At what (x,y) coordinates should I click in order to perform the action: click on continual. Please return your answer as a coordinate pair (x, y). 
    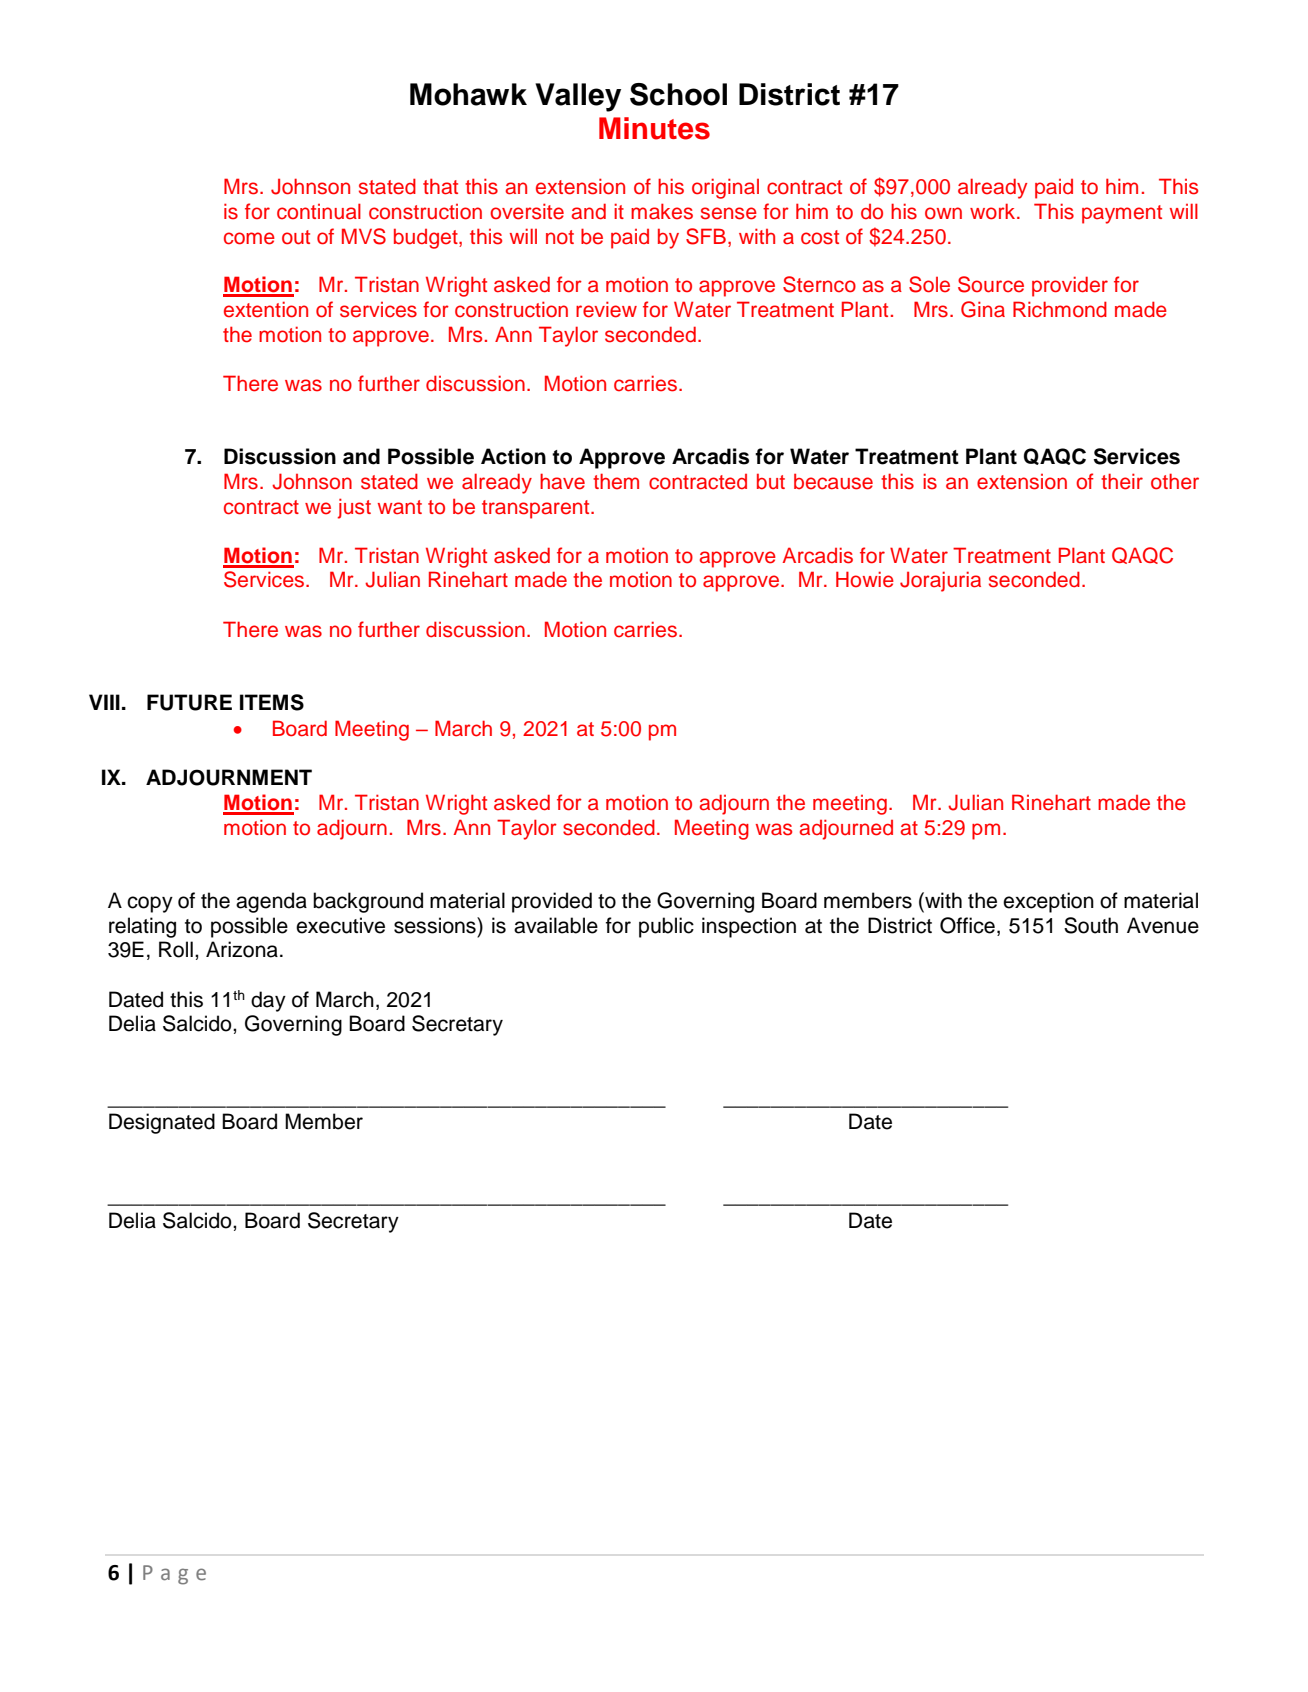
    Looking at the image, I should click on (319, 211).
